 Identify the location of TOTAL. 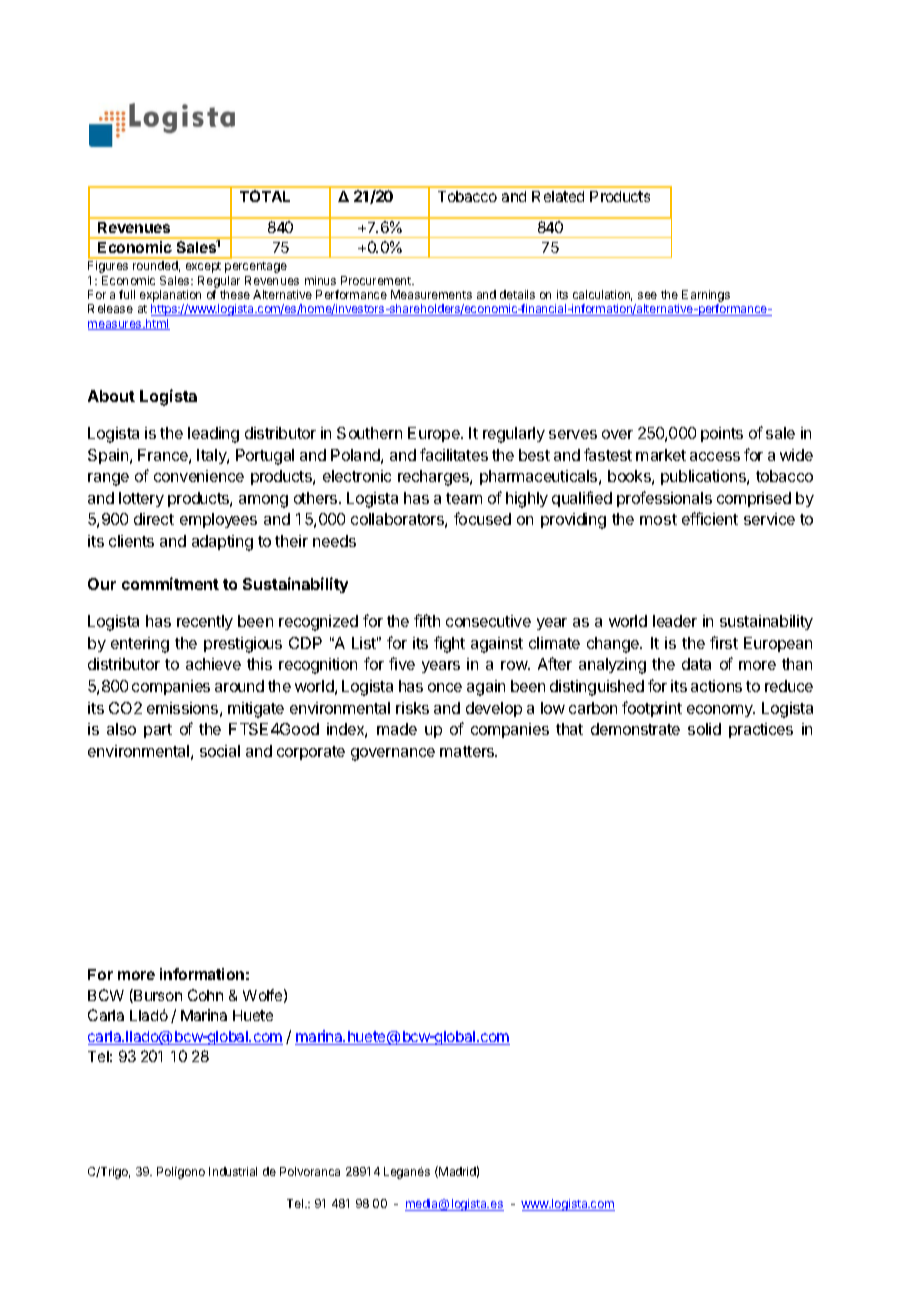
(265, 196).
